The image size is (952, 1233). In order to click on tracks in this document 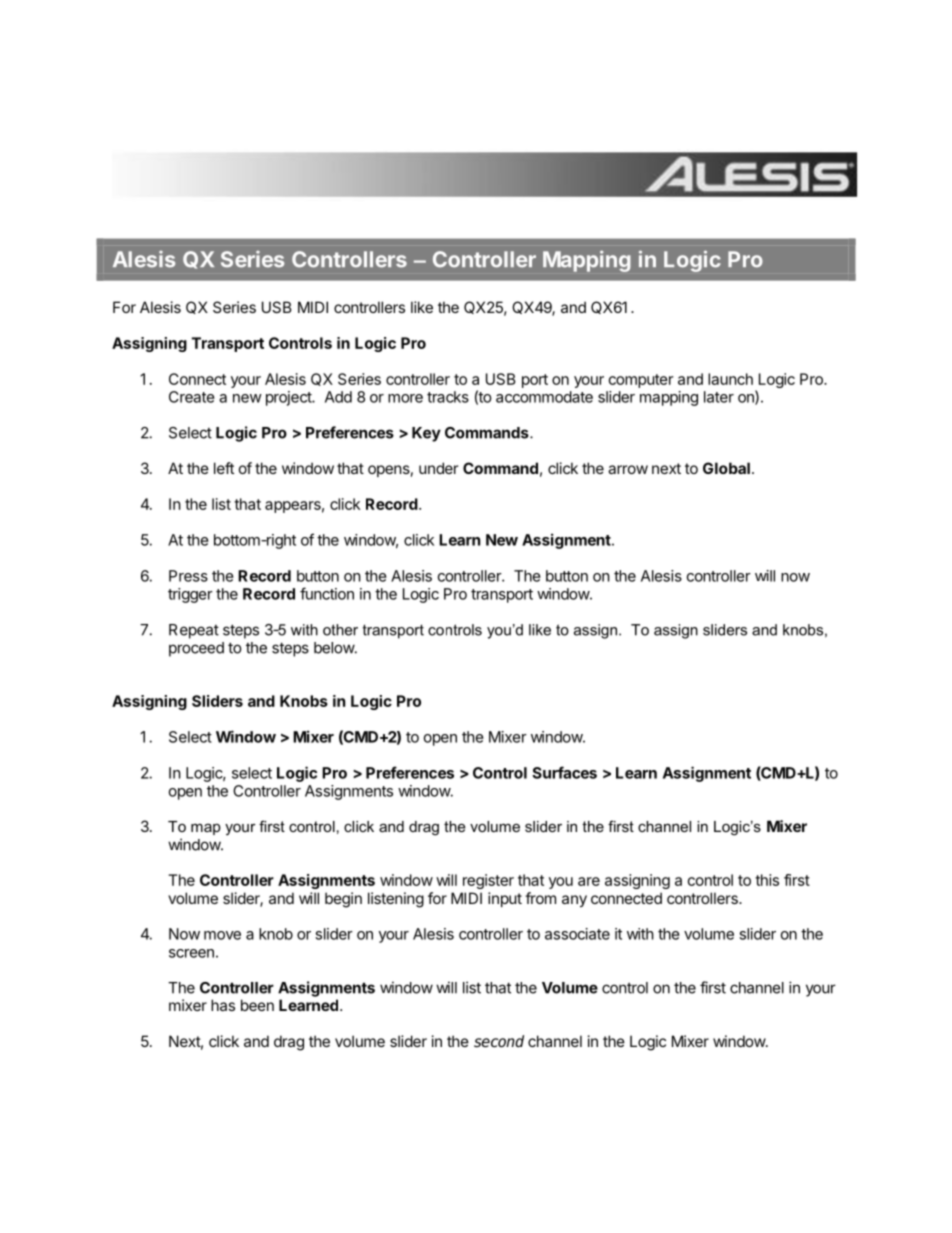, I will do `click(448, 397)`.
